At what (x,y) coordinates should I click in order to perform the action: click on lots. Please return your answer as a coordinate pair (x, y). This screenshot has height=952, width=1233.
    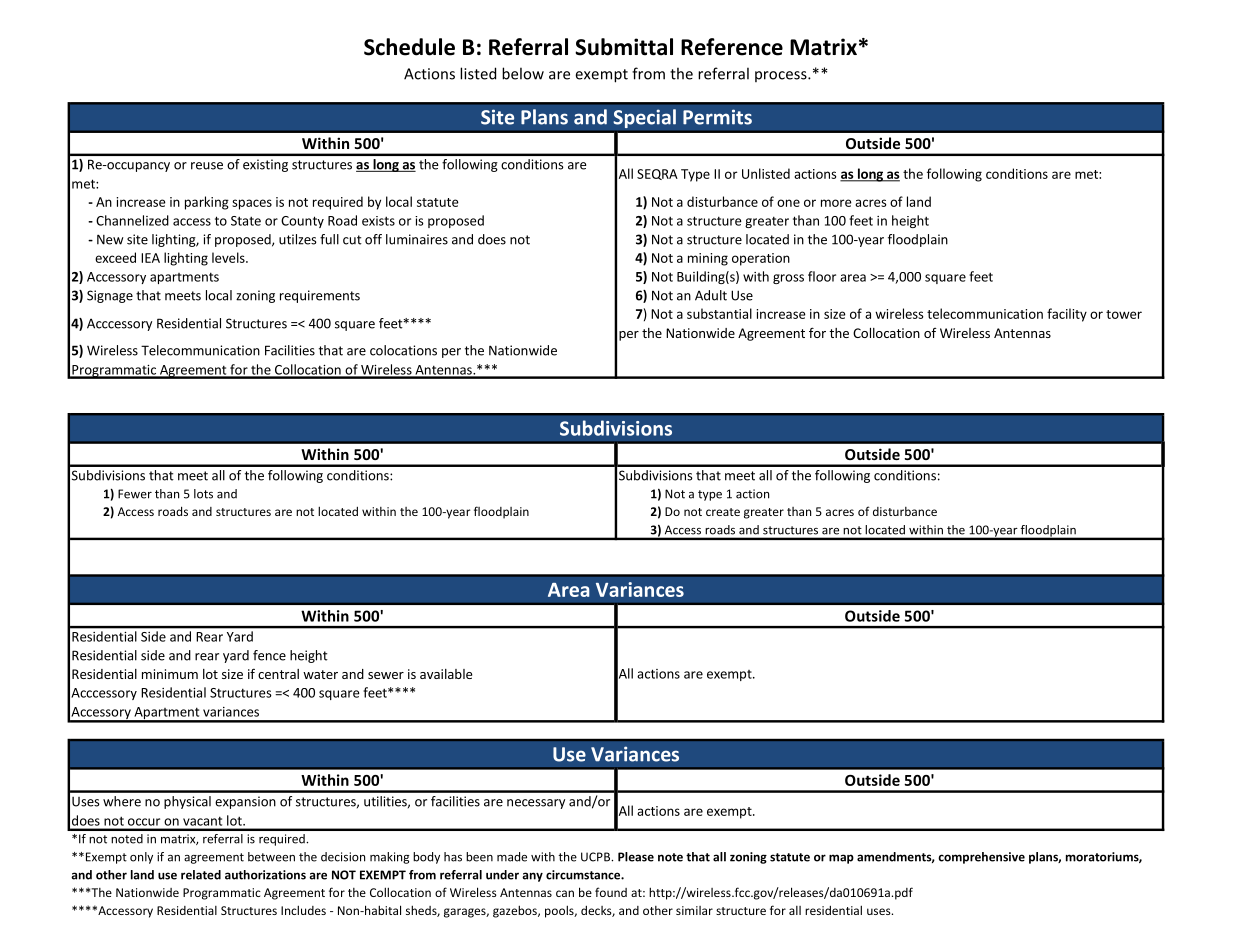
    Looking at the image, I should click on (203, 494).
